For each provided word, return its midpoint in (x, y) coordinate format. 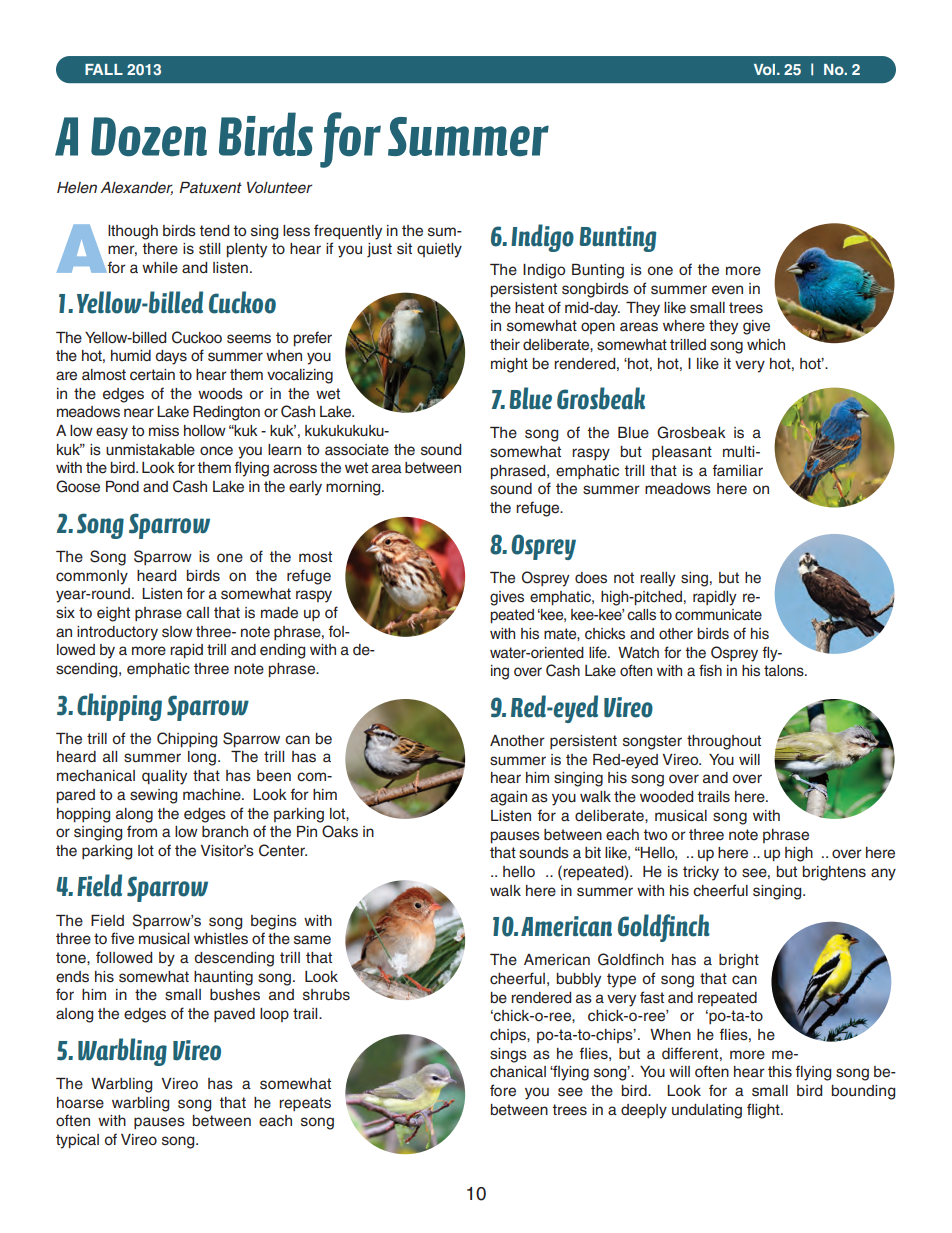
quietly (439, 250)
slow (177, 632)
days (171, 357)
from (142, 831)
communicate (718, 615)
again (508, 798)
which (766, 345)
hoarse (80, 1103)
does (591, 578)
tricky (701, 873)
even (727, 290)
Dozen (149, 137)
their (505, 345)
